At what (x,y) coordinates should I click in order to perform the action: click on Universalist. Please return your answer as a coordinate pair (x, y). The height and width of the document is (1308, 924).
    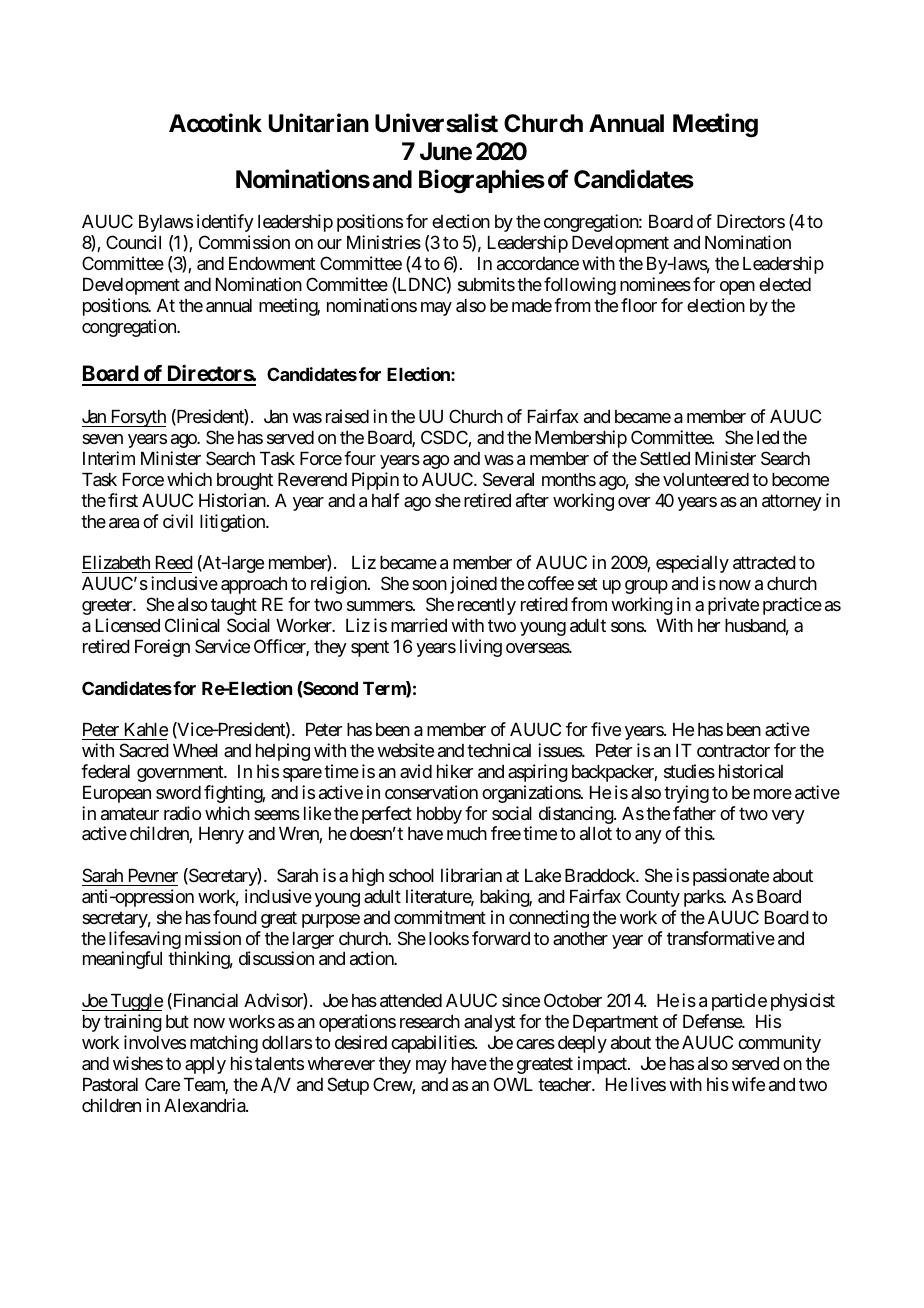
    Looking at the image, I should click on (436, 123).
